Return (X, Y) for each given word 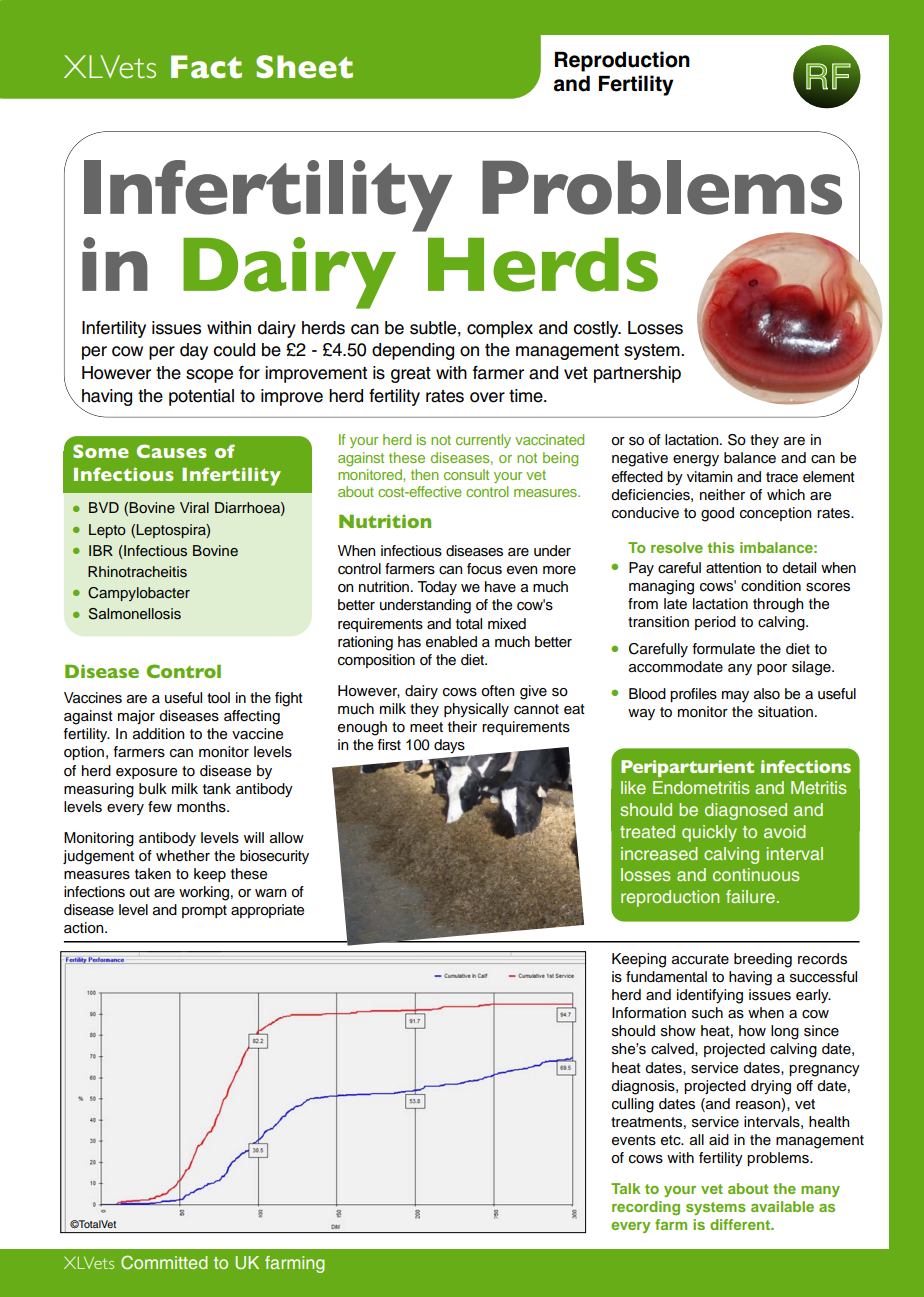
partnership (637, 374)
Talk (625, 1188)
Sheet (304, 67)
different (741, 1224)
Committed (164, 1262)
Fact (206, 67)
